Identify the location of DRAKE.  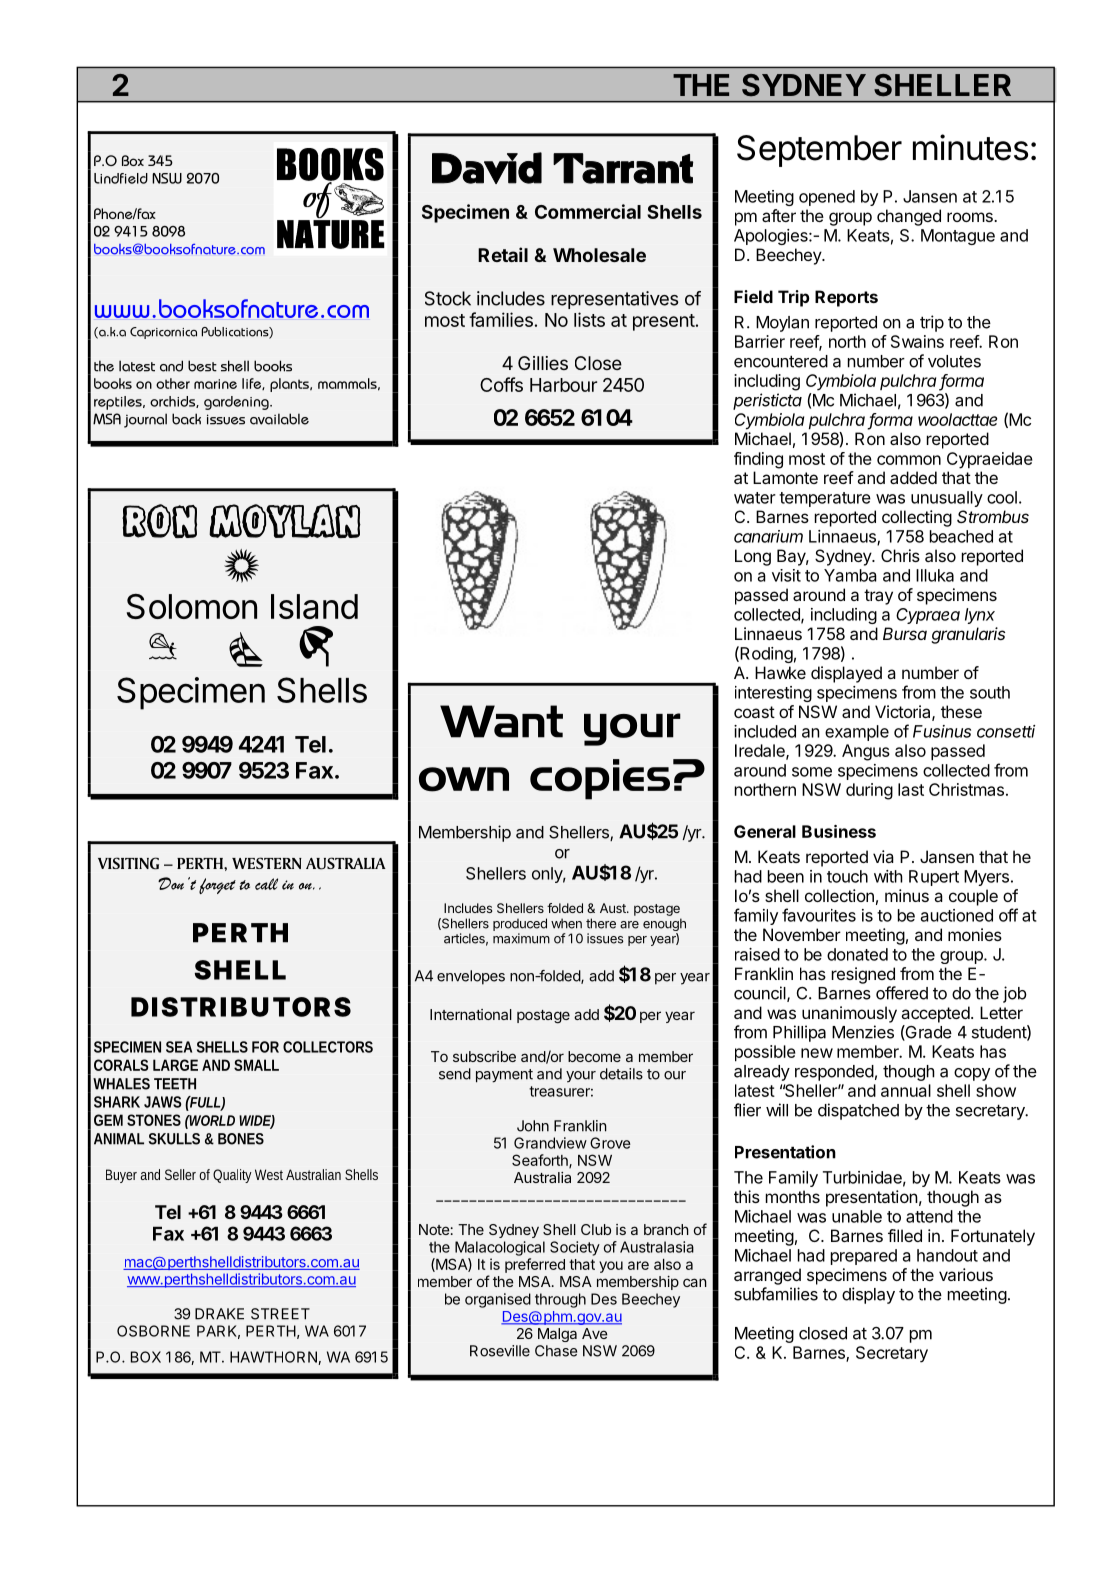
(219, 1314).
